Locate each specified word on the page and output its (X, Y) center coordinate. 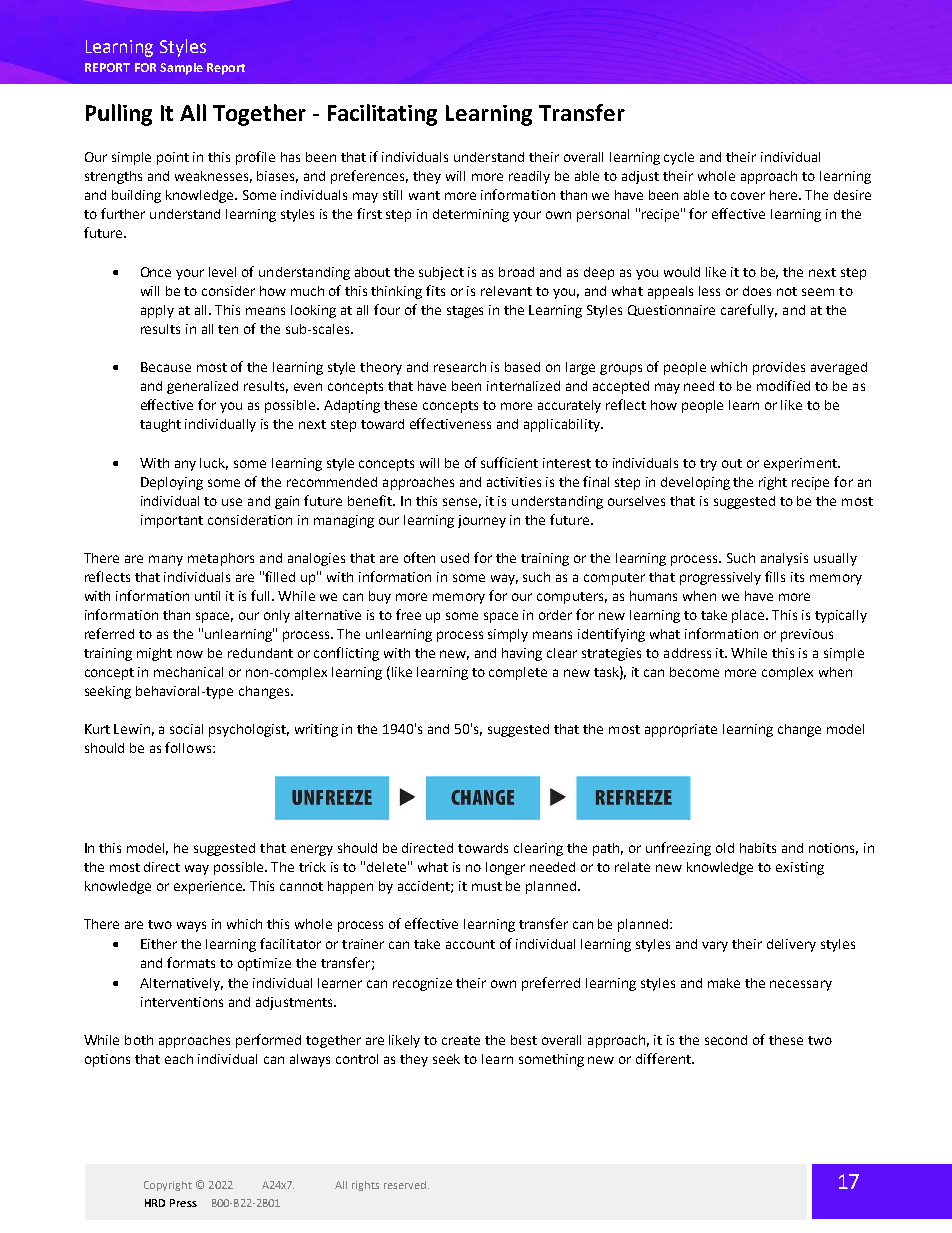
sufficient (509, 462)
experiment (801, 464)
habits (758, 848)
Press (183, 1203)
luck (214, 464)
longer (505, 868)
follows (189, 747)
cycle (679, 158)
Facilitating (382, 115)
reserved (406, 1185)
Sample (181, 69)
